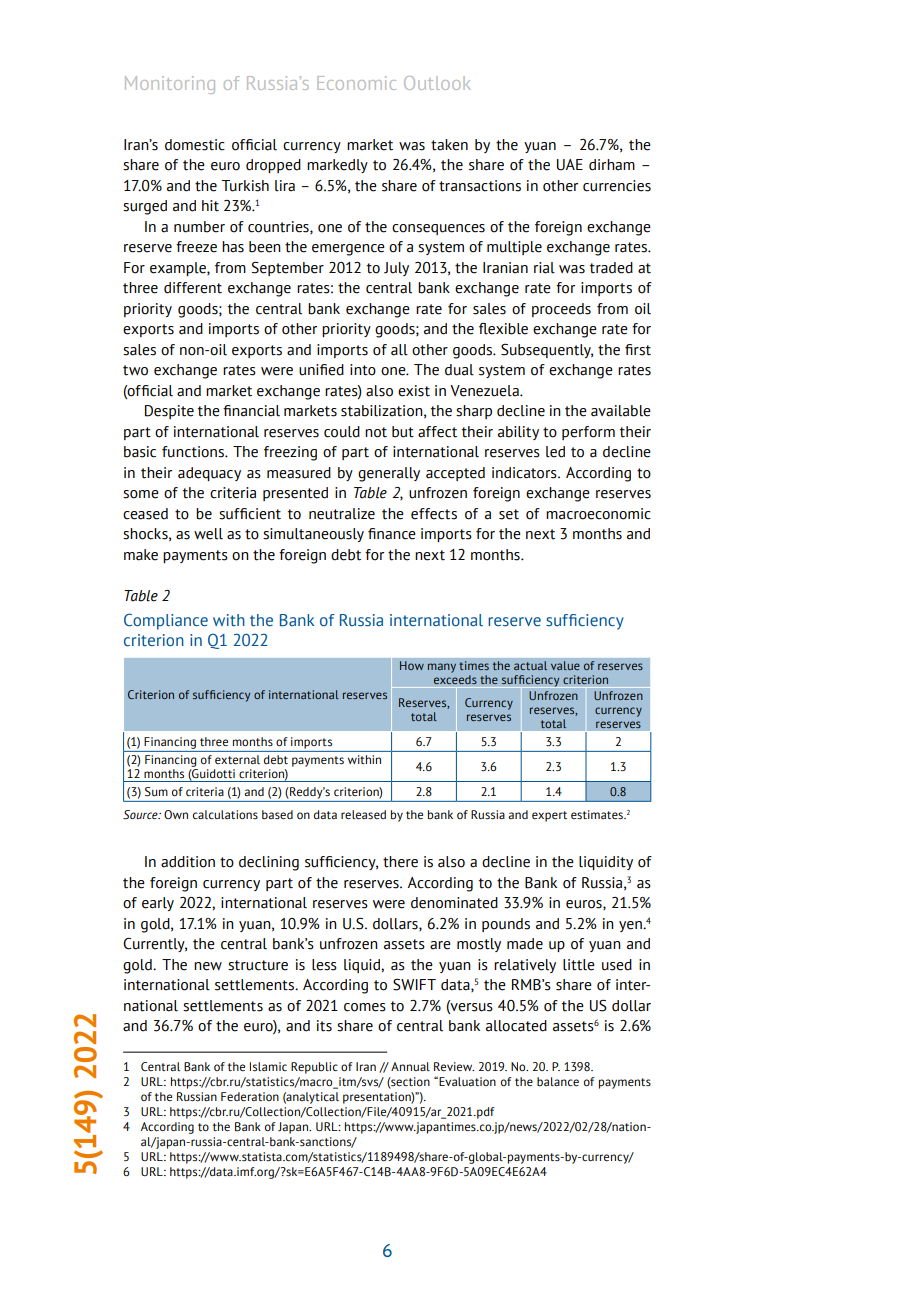  What do you see at coordinates (410, 1066) in the screenshot?
I see `Annual` at bounding box center [410, 1066].
